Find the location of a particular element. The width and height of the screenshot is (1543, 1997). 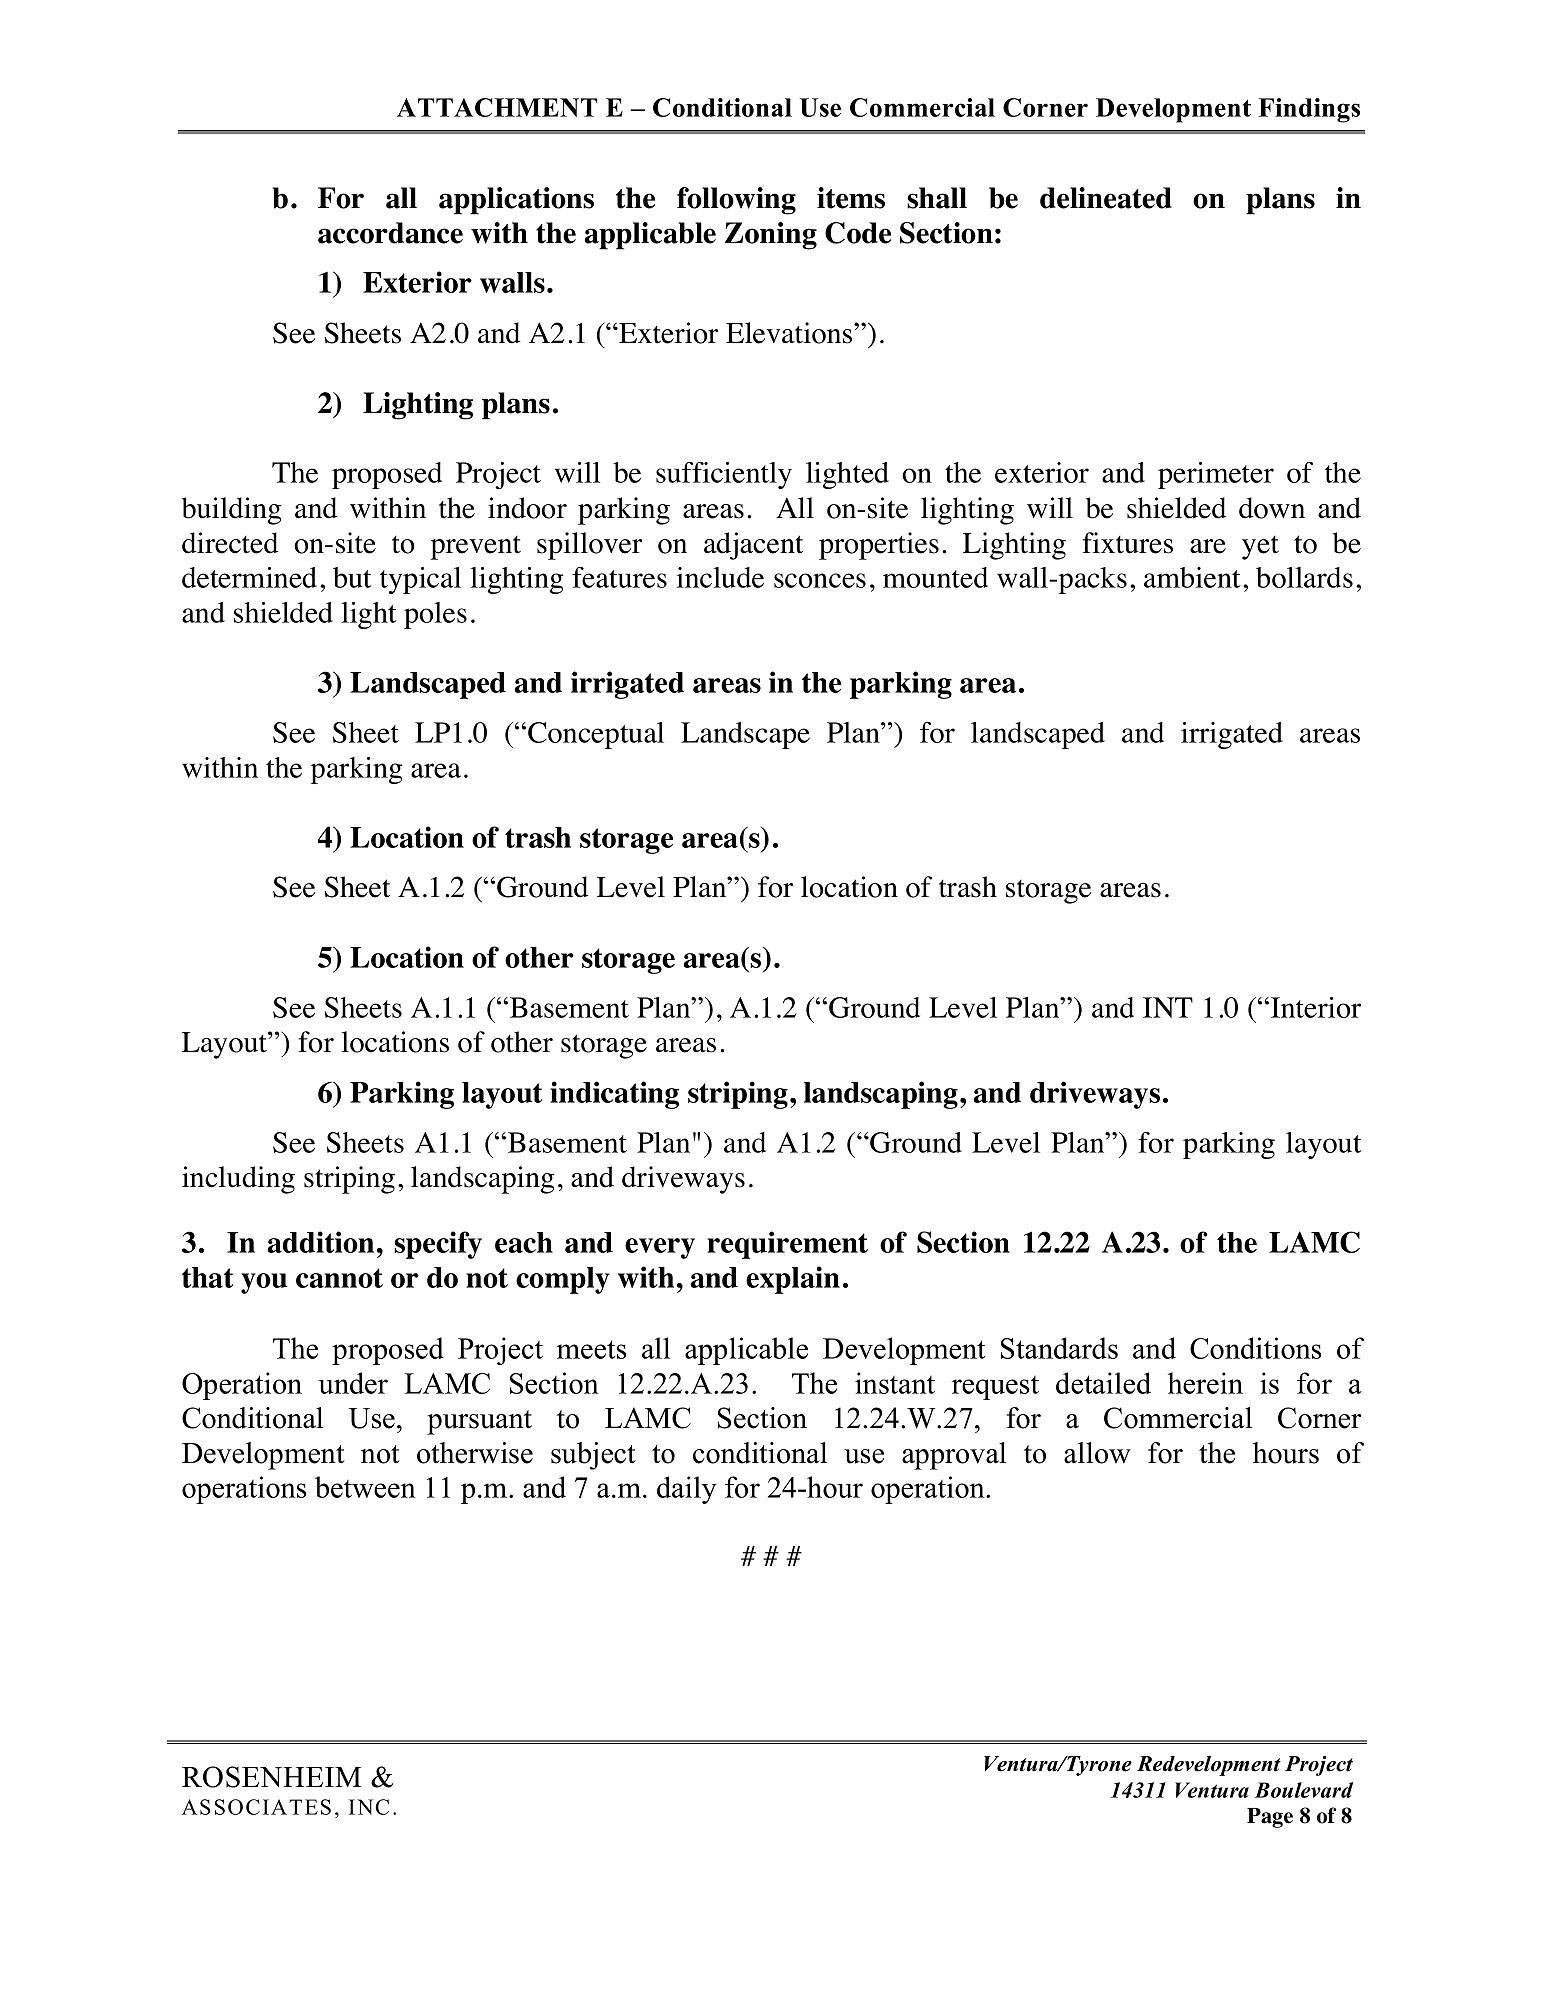

adjacent is located at coordinates (753, 546).
